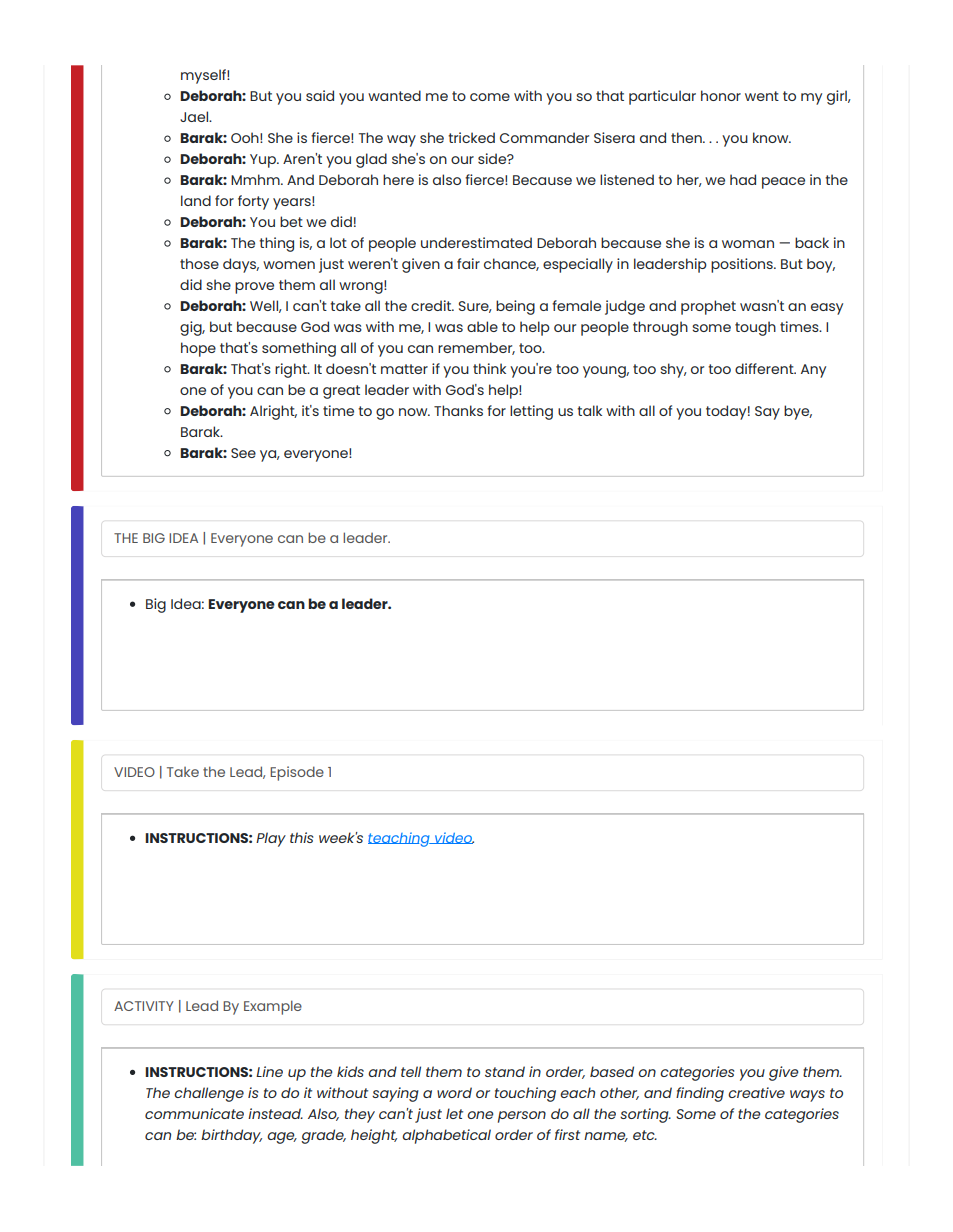 The height and width of the screenshot is (1232, 953). What do you see at coordinates (209, 1094) in the screenshot?
I see `challenge` at bounding box center [209, 1094].
